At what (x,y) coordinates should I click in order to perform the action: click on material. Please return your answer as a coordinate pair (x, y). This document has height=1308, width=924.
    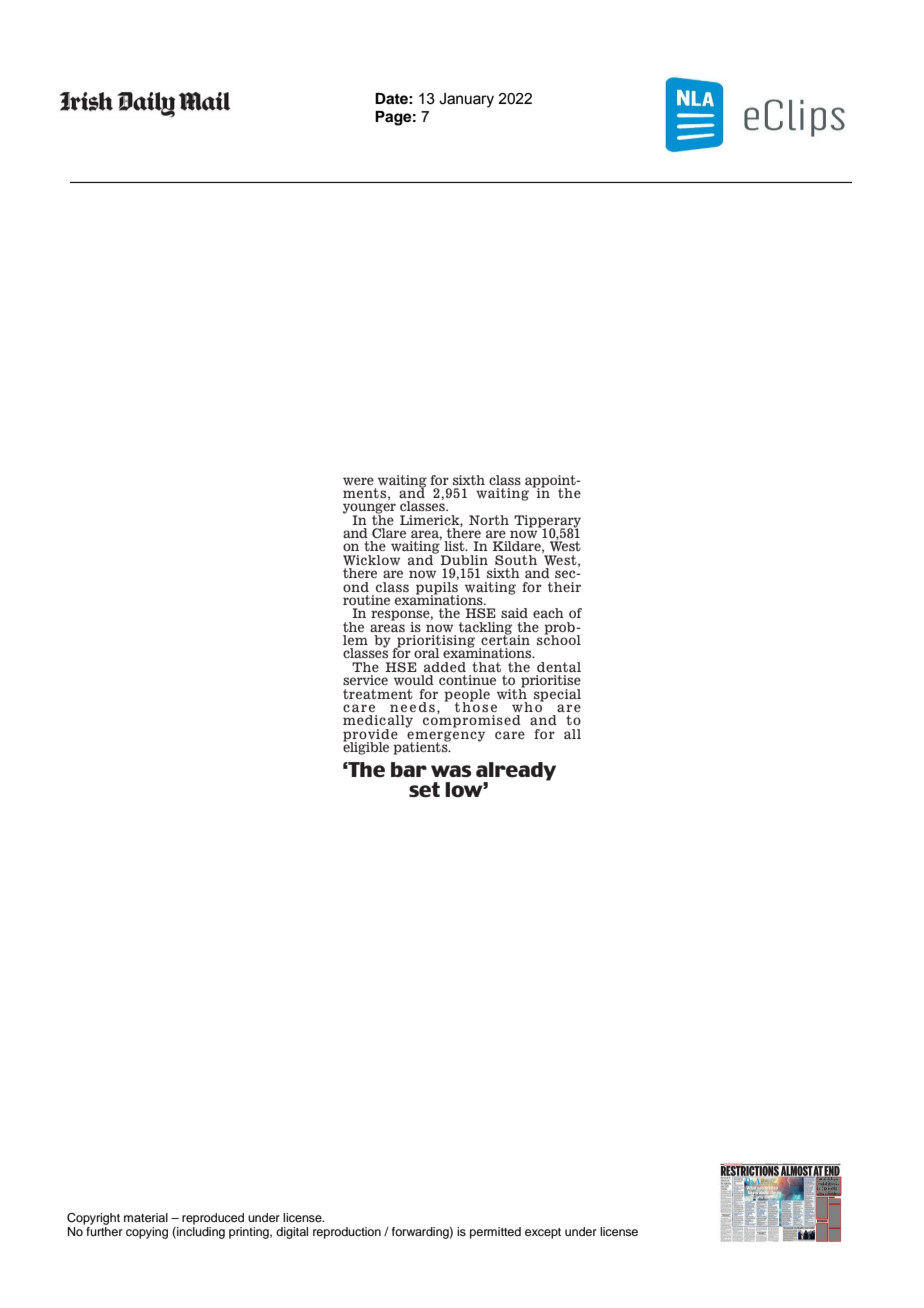
    Looking at the image, I should click on (146, 1217).
